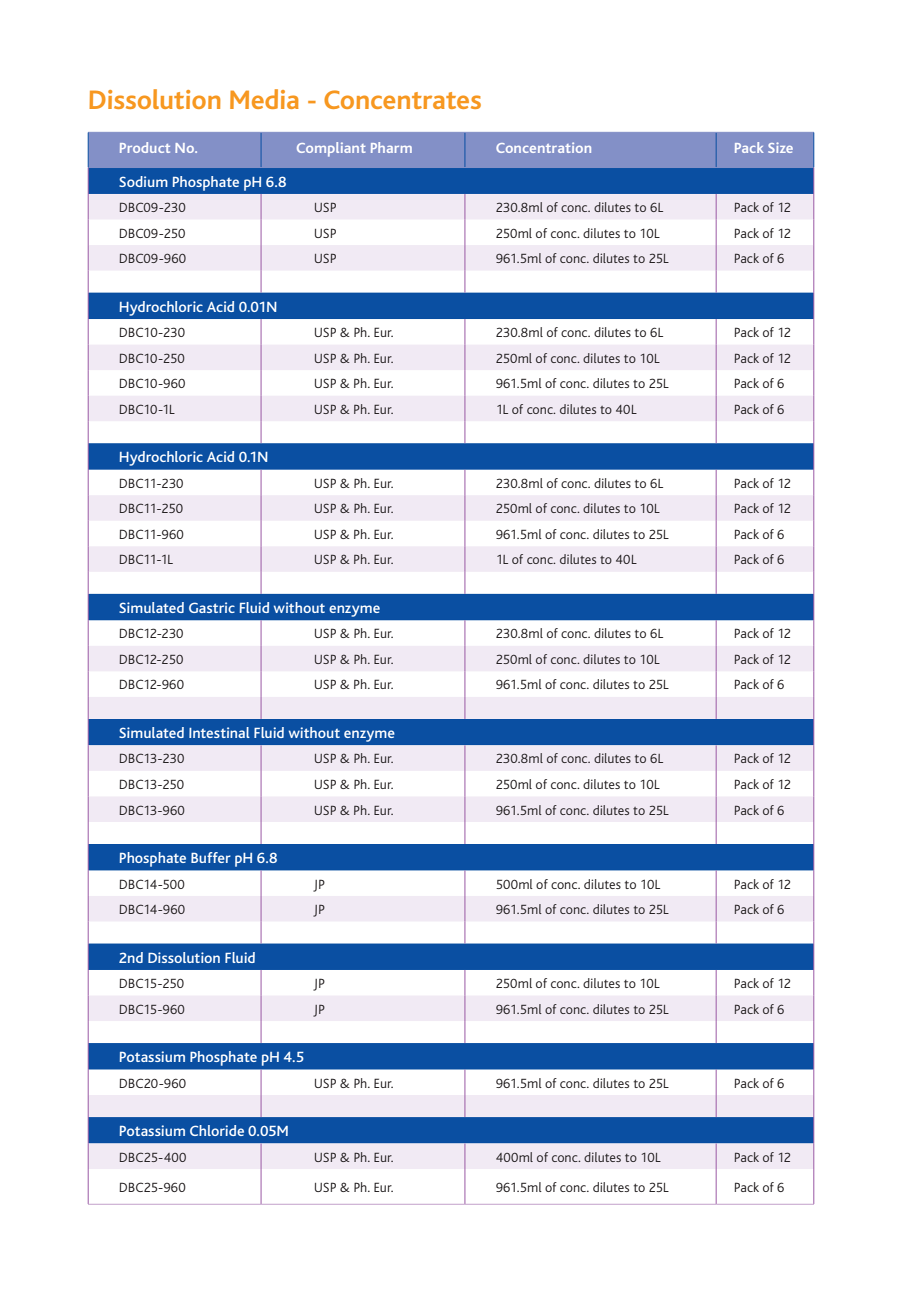 This screenshot has width=924, height=1308. I want to click on Compliant, so click(331, 149).
